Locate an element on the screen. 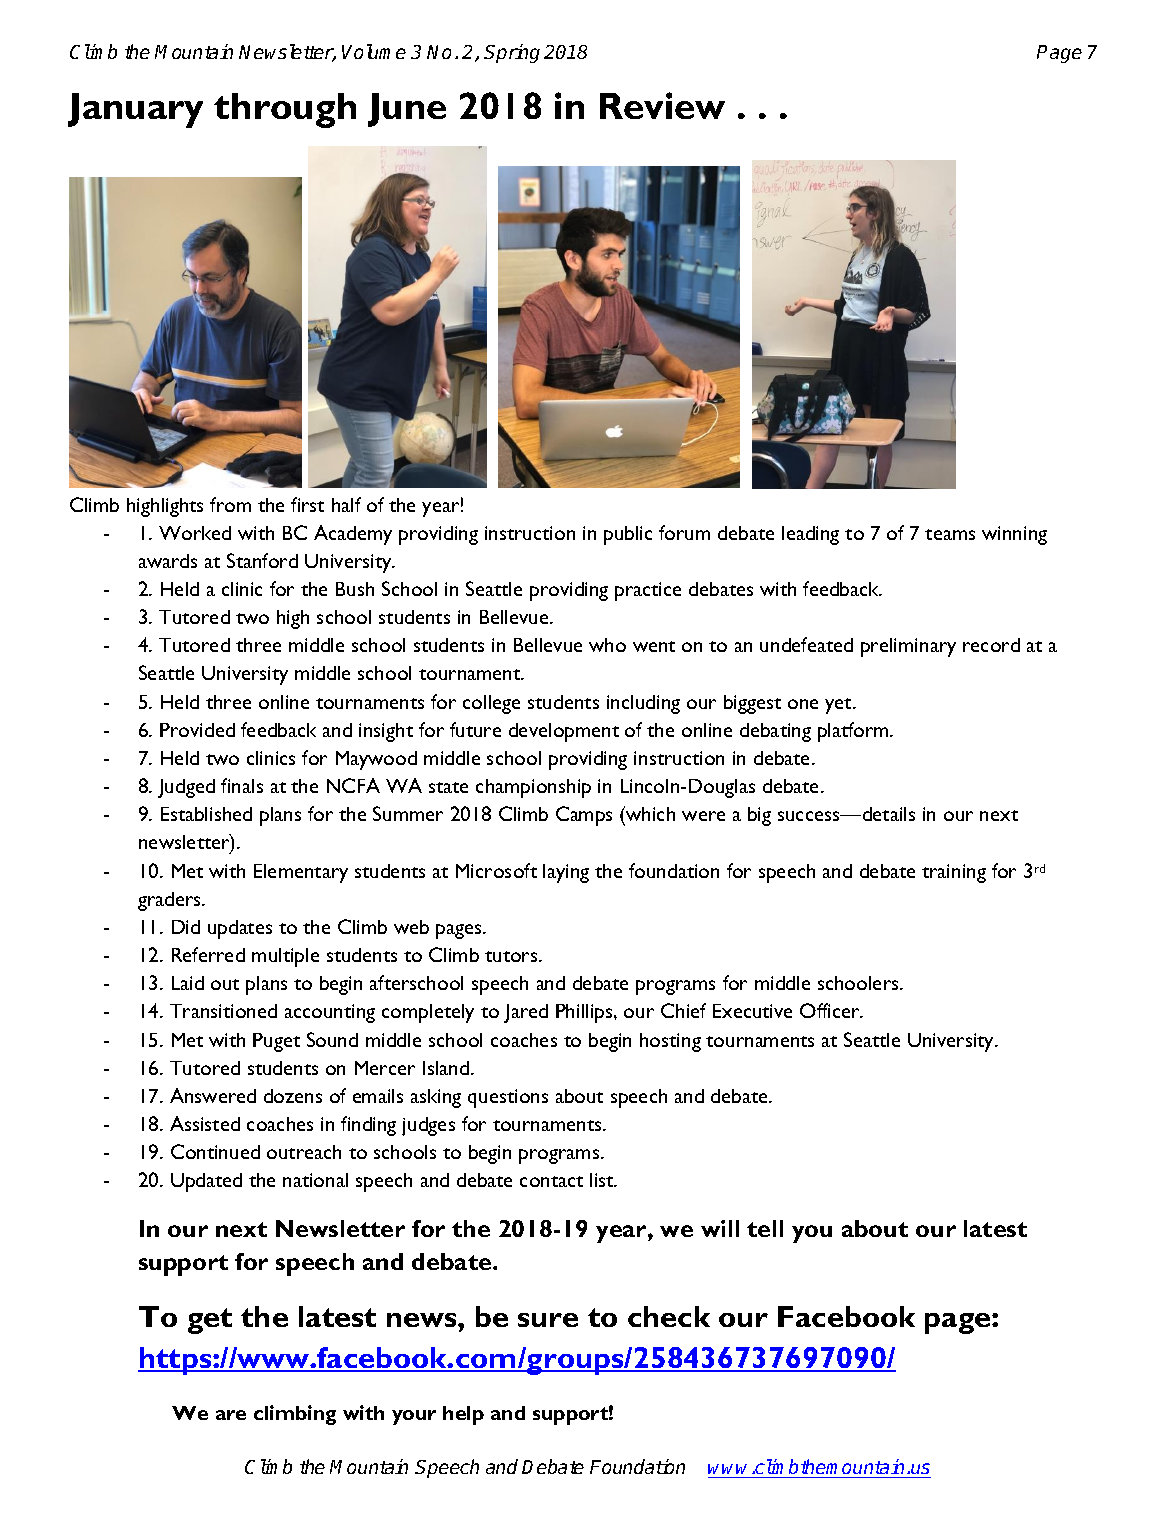 This screenshot has height=1520, width=1175. through is located at coordinates (285, 110).
